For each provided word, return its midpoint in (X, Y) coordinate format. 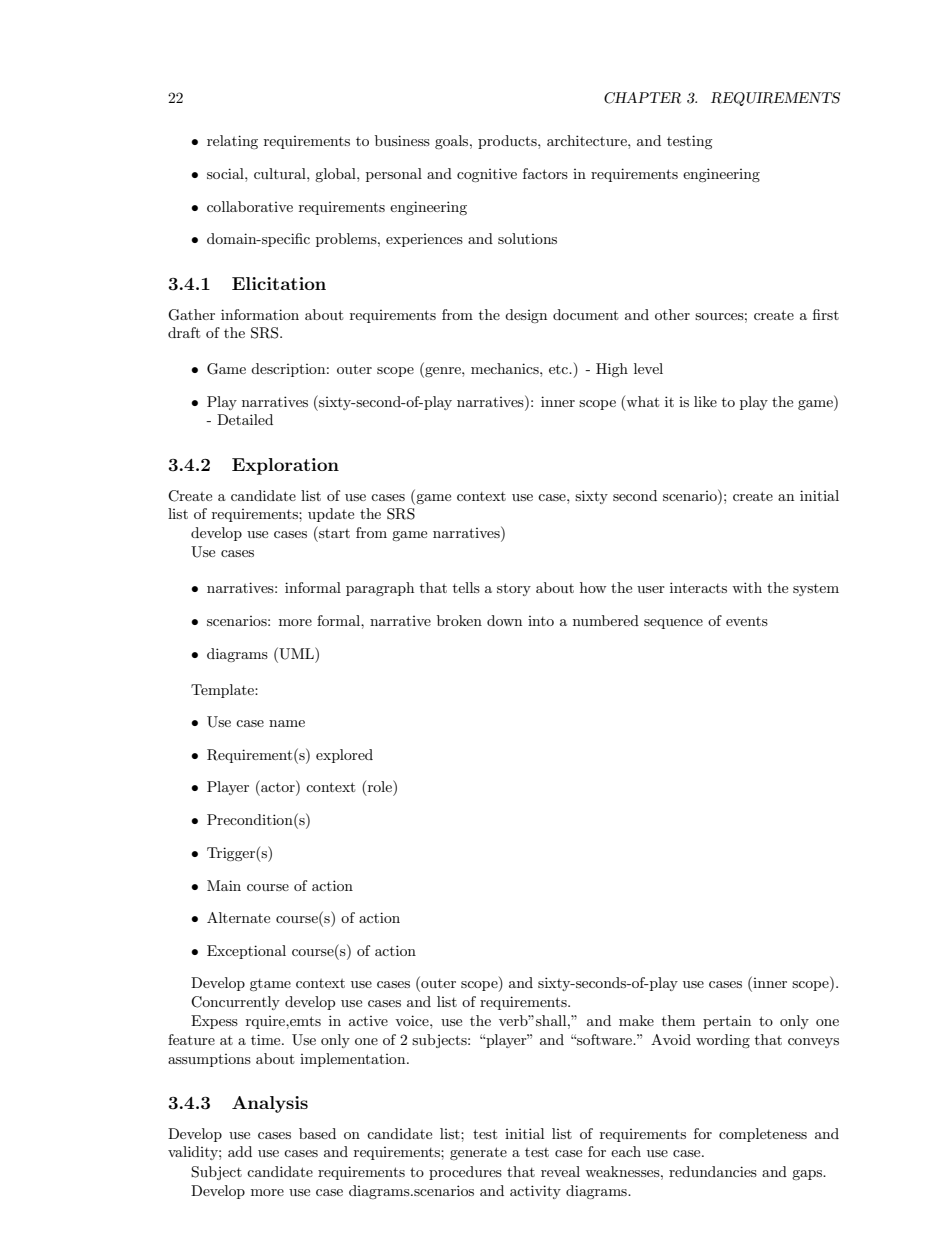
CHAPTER (642, 98)
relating (232, 142)
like (705, 401)
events (747, 621)
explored (344, 756)
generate (478, 1153)
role (379, 787)
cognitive (487, 175)
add (240, 1151)
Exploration (285, 466)
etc (560, 369)
